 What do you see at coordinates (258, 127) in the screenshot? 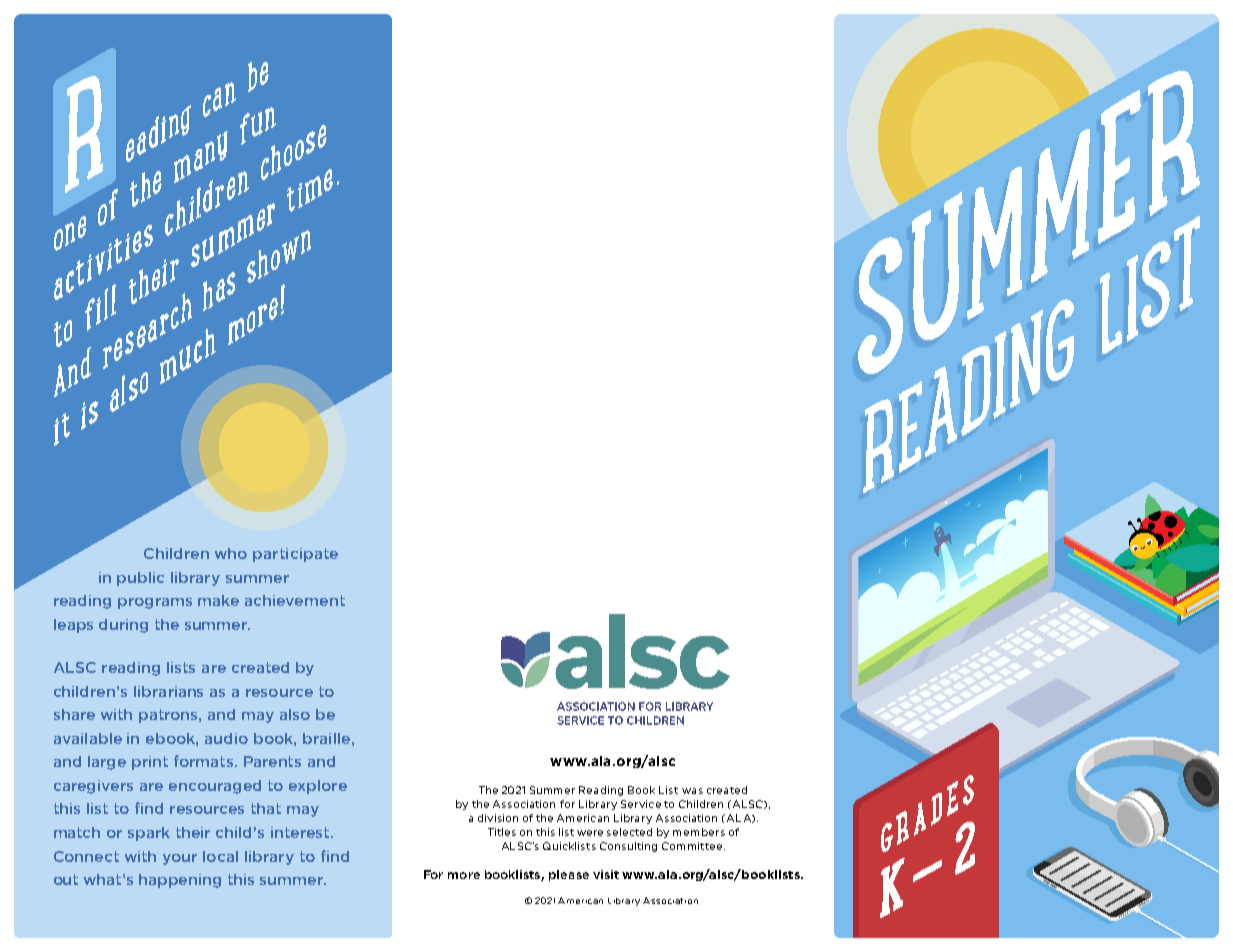
I see `fun` at bounding box center [258, 127].
